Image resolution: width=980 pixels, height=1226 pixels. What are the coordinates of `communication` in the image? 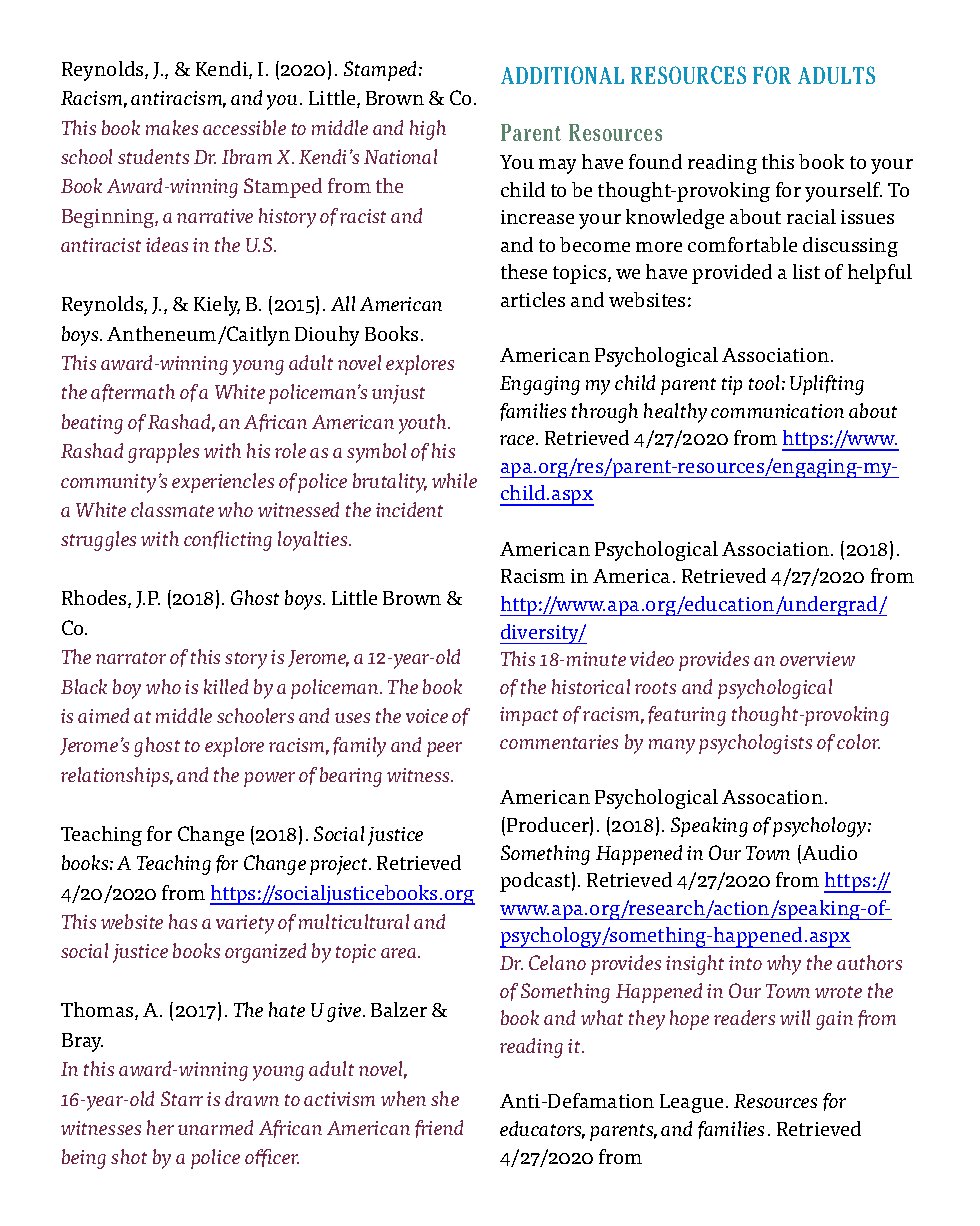 It's located at (777, 411).
